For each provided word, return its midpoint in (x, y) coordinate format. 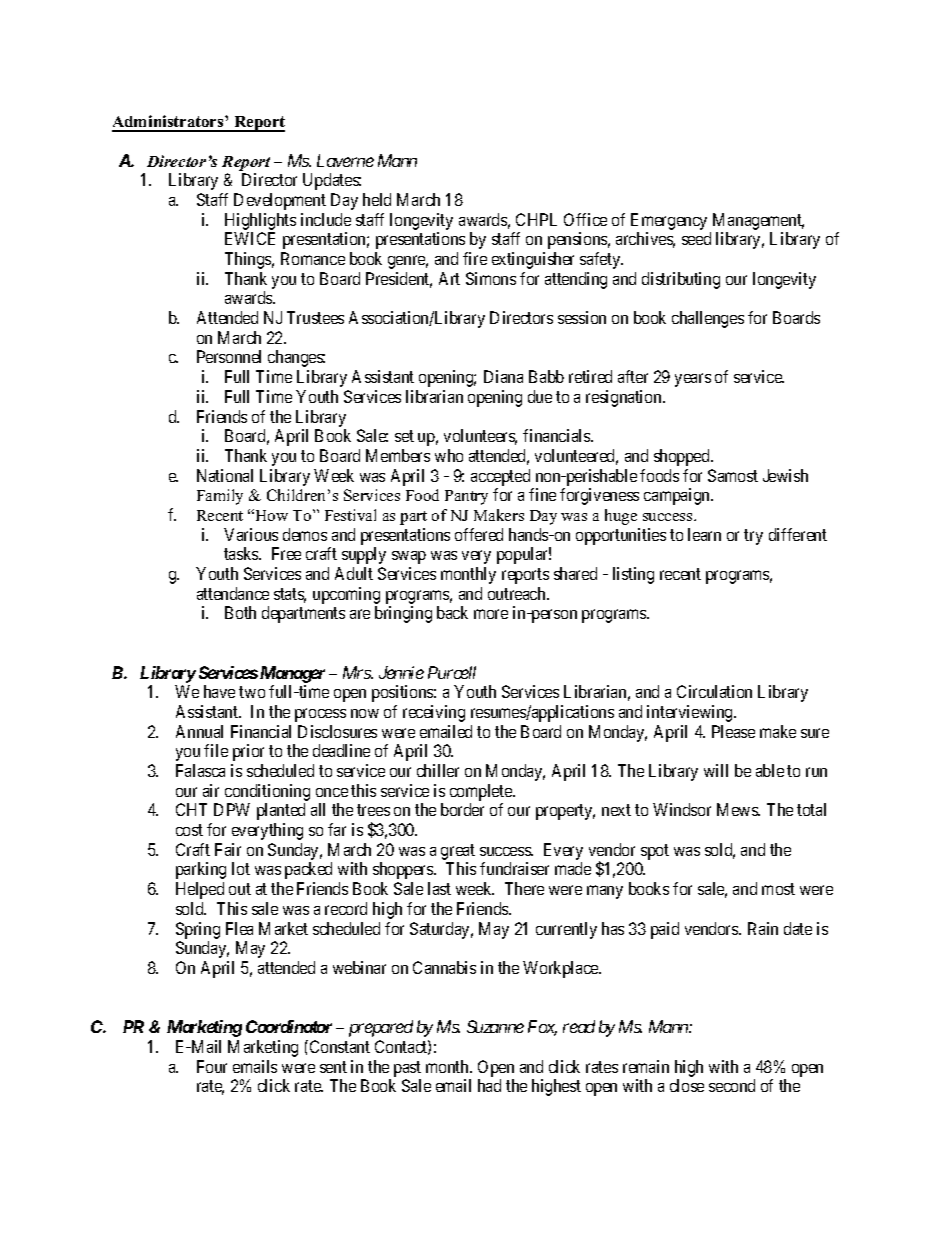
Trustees (315, 317)
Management (758, 221)
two (252, 692)
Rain (763, 928)
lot (241, 868)
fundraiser (514, 868)
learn (704, 534)
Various (251, 534)
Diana (503, 376)
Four (212, 1066)
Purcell (452, 672)
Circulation (714, 691)
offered (479, 534)
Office (585, 219)
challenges (708, 319)
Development (280, 201)
